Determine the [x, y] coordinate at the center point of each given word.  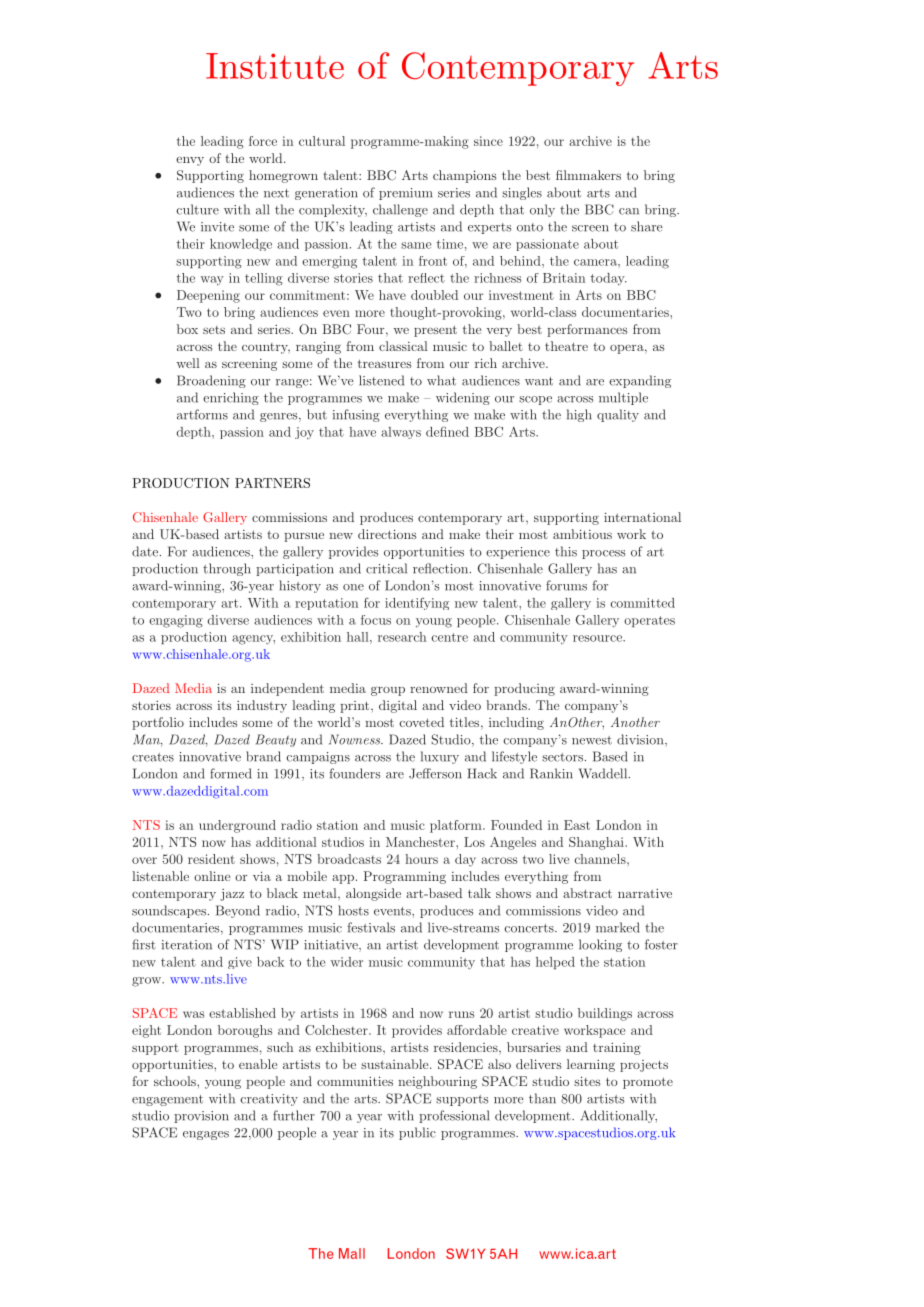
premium [405, 194]
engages [206, 1135]
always [401, 433]
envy [190, 161]
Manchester [421, 842]
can [629, 211]
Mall [352, 1253]
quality [618, 415]
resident [211, 859]
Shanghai [597, 843]
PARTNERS [272, 483]
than [542, 1098]
